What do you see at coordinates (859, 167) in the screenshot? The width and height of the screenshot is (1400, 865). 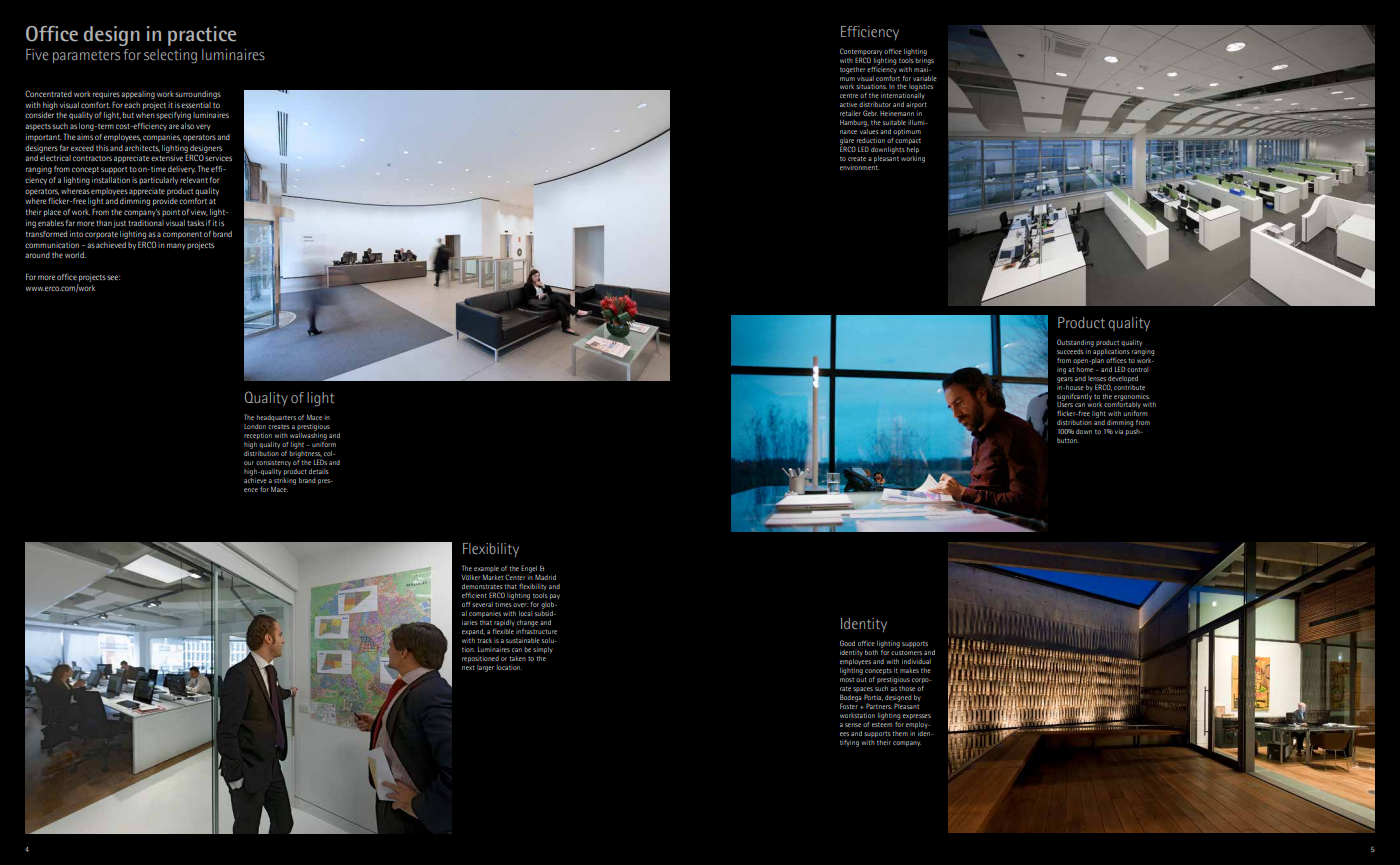 I see `environment` at bounding box center [859, 167].
